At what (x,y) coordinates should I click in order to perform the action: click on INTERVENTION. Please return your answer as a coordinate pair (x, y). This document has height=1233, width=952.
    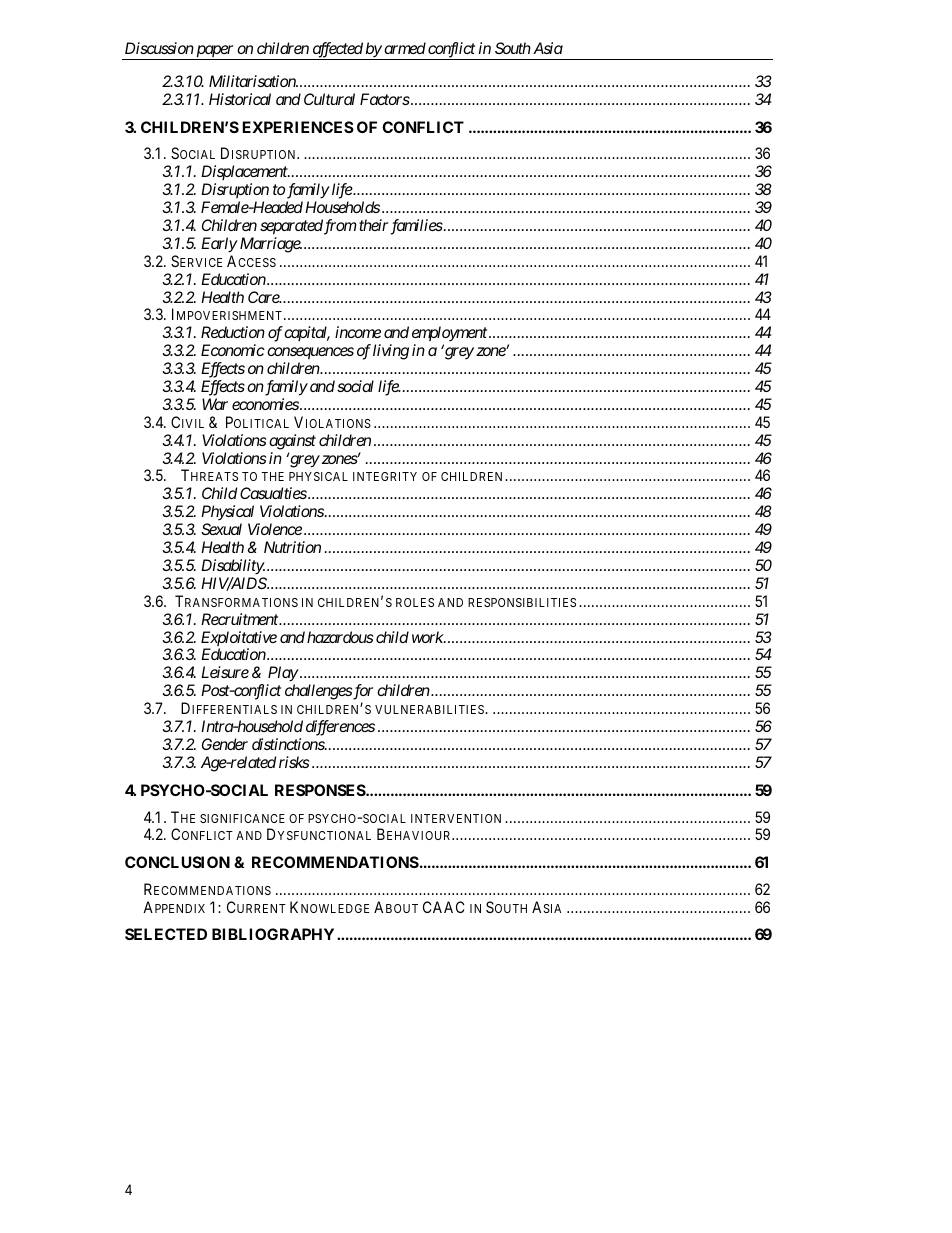
    Looking at the image, I should click on (456, 818).
